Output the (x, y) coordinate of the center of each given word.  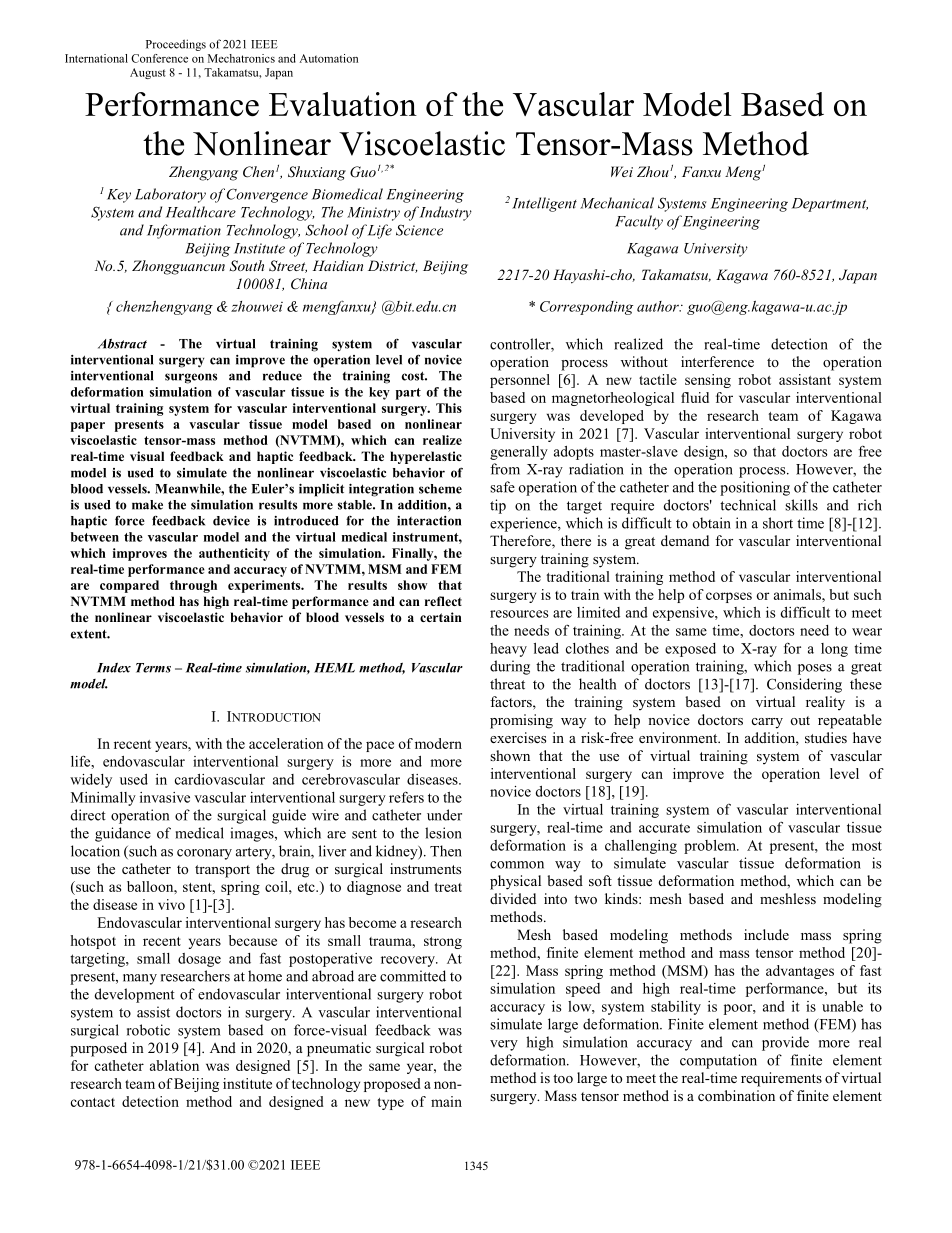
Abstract (122, 344)
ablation (174, 1065)
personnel (520, 381)
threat (507, 684)
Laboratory (170, 195)
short (778, 523)
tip (498, 506)
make (147, 505)
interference (717, 361)
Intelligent (544, 204)
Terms (153, 668)
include (766, 934)
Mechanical (617, 203)
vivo (171, 904)
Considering (804, 685)
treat (448, 887)
